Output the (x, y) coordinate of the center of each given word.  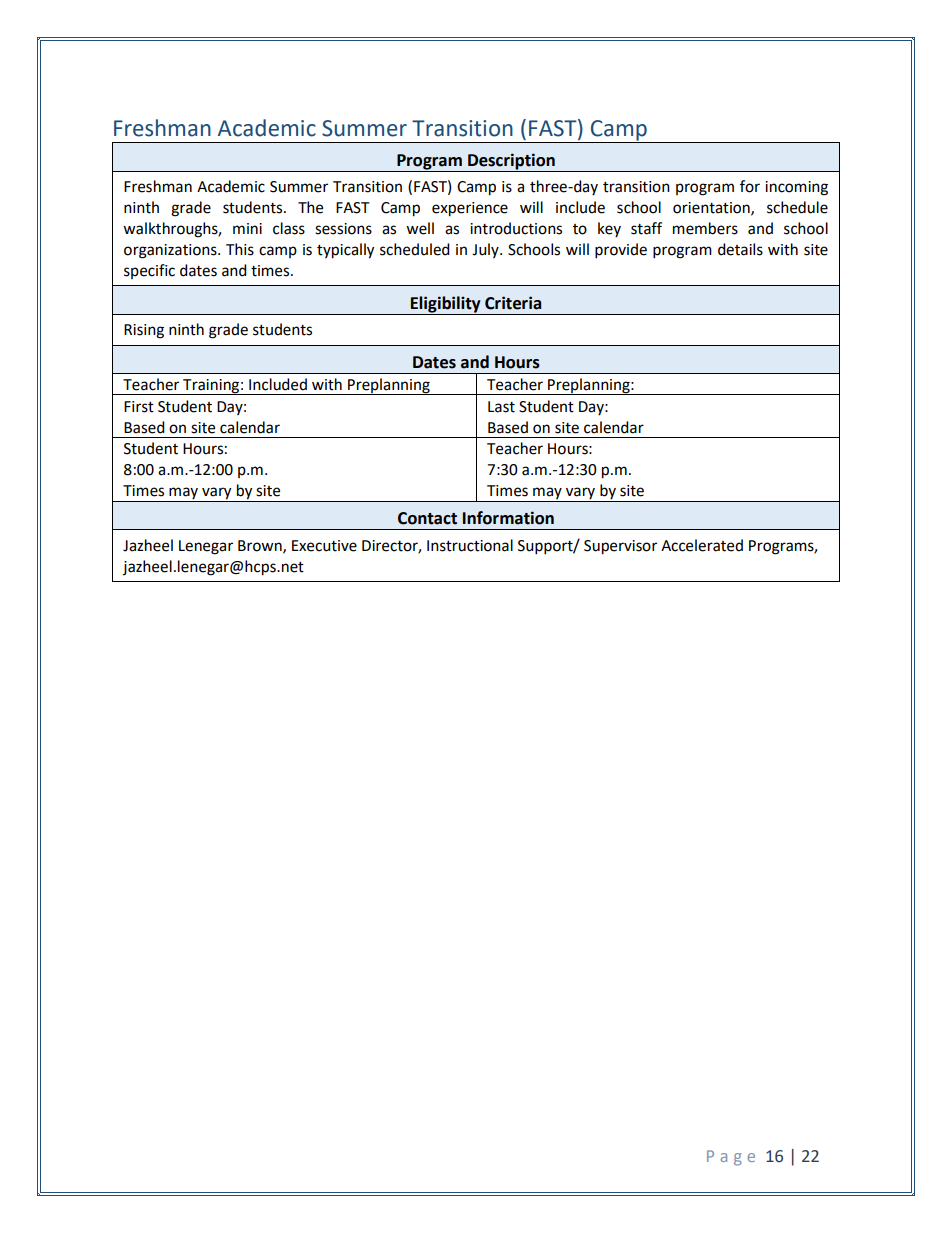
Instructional (470, 545)
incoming (796, 188)
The (310, 207)
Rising (144, 331)
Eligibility (446, 304)
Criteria (513, 303)
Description (511, 161)
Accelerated (702, 545)
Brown (261, 546)
